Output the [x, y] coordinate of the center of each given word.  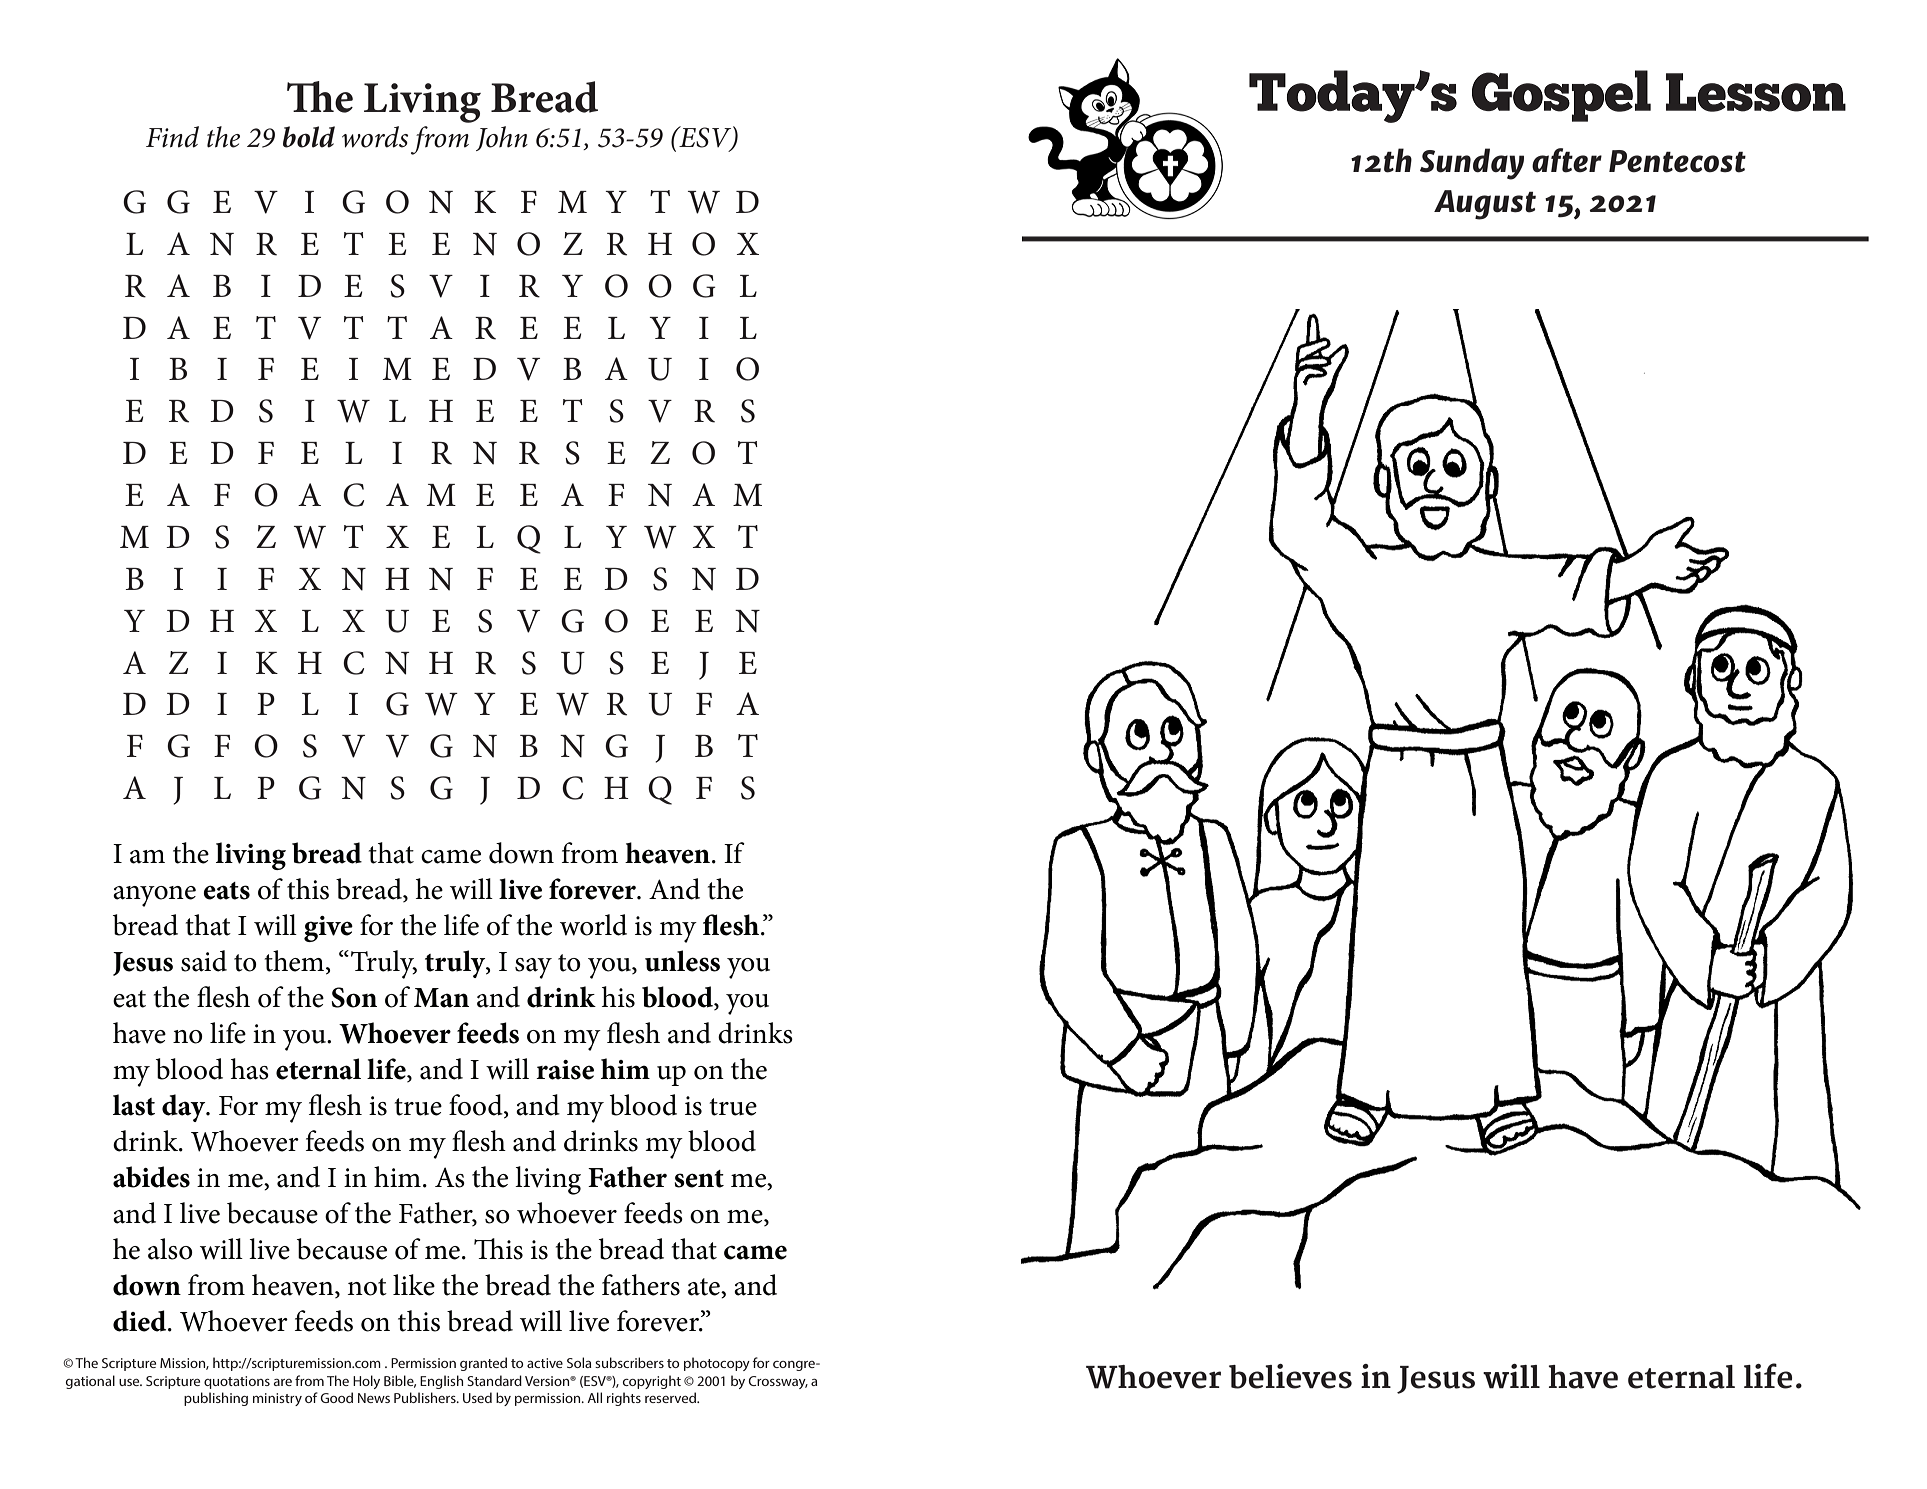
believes [1290, 1376]
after [1567, 160]
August [1485, 205]
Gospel [1561, 96]
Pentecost [1677, 161]
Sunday [1472, 164]
